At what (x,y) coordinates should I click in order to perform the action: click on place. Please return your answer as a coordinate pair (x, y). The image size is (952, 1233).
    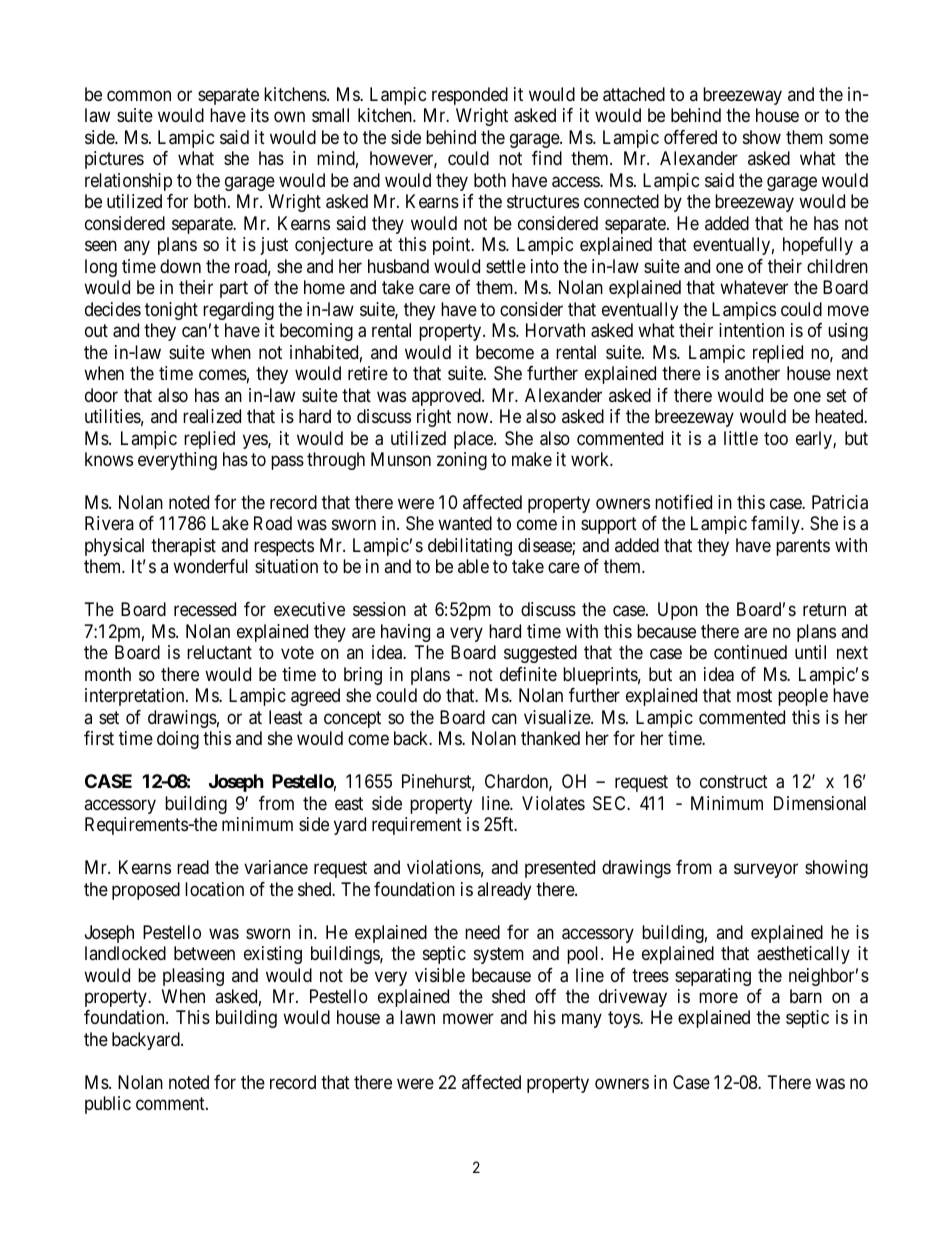
    Looking at the image, I should click on (474, 440).
